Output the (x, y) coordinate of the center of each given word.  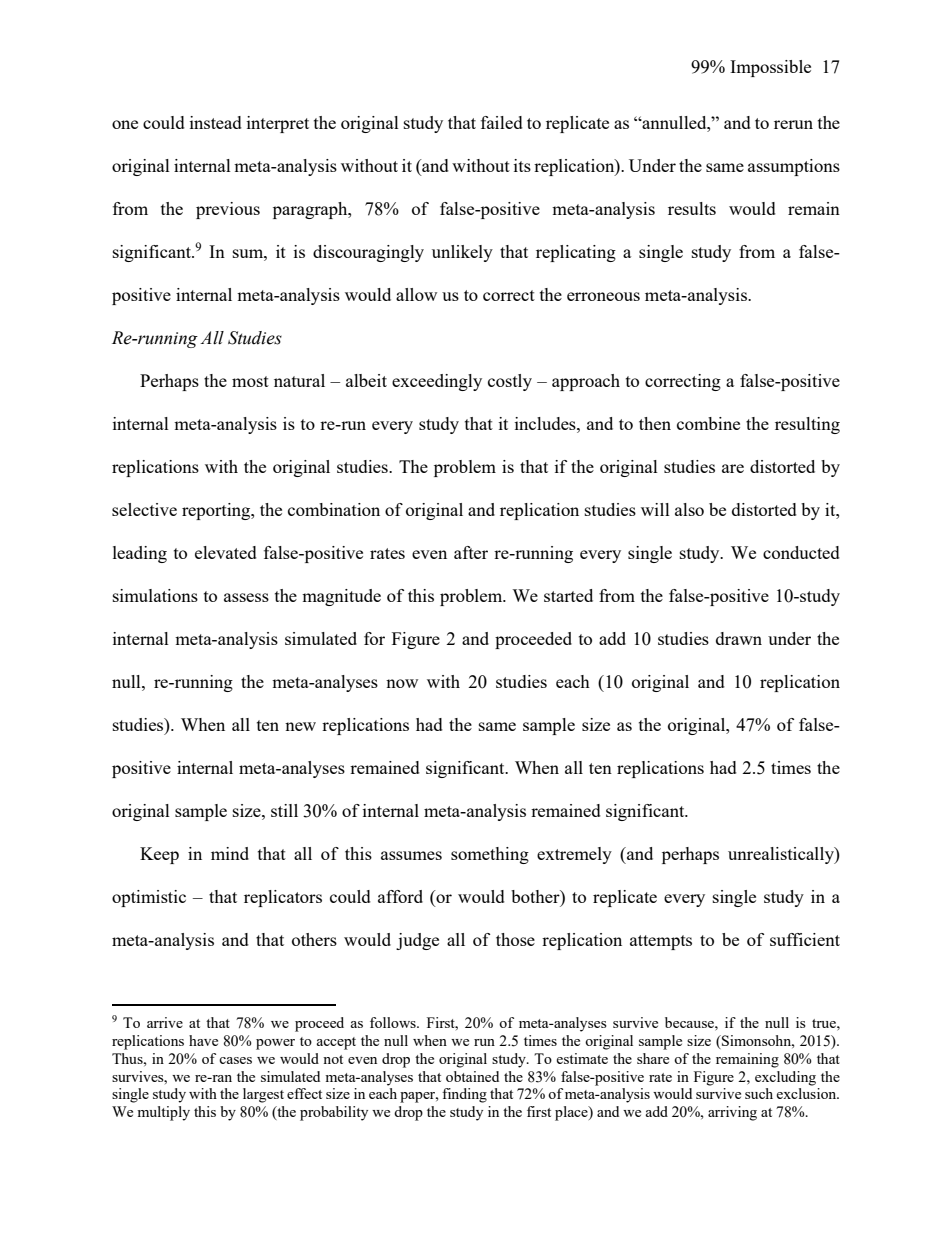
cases (235, 1060)
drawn (739, 638)
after (471, 552)
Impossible (770, 68)
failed (502, 122)
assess (246, 597)
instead (216, 122)
